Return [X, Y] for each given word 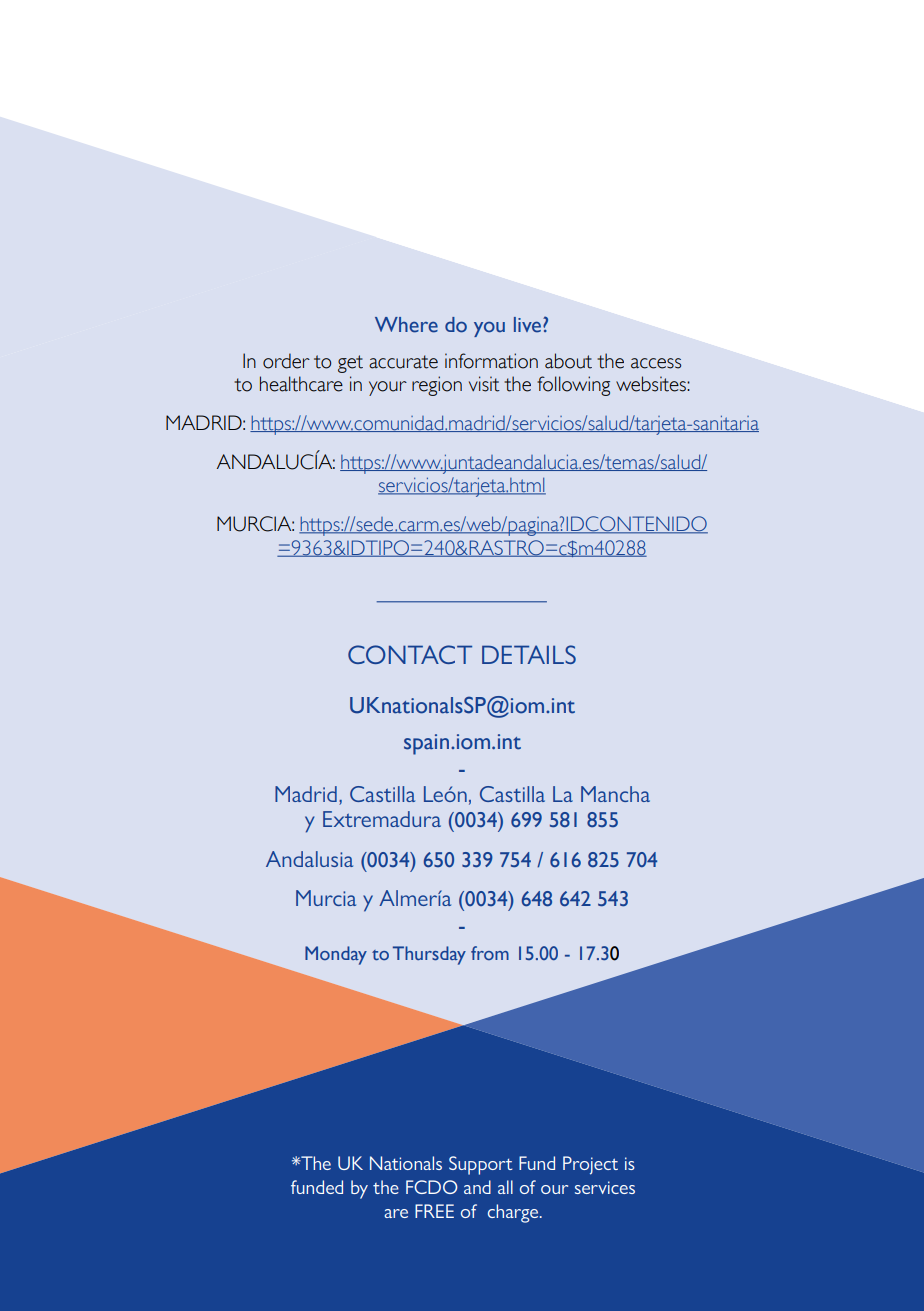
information [491, 361]
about [568, 361]
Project [590, 1165]
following [573, 386]
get [350, 364]
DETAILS [529, 654]
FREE [434, 1211]
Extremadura [382, 819]
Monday [336, 955]
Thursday [429, 955]
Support [480, 1165]
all [505, 1187]
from [490, 953]
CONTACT [410, 654]
